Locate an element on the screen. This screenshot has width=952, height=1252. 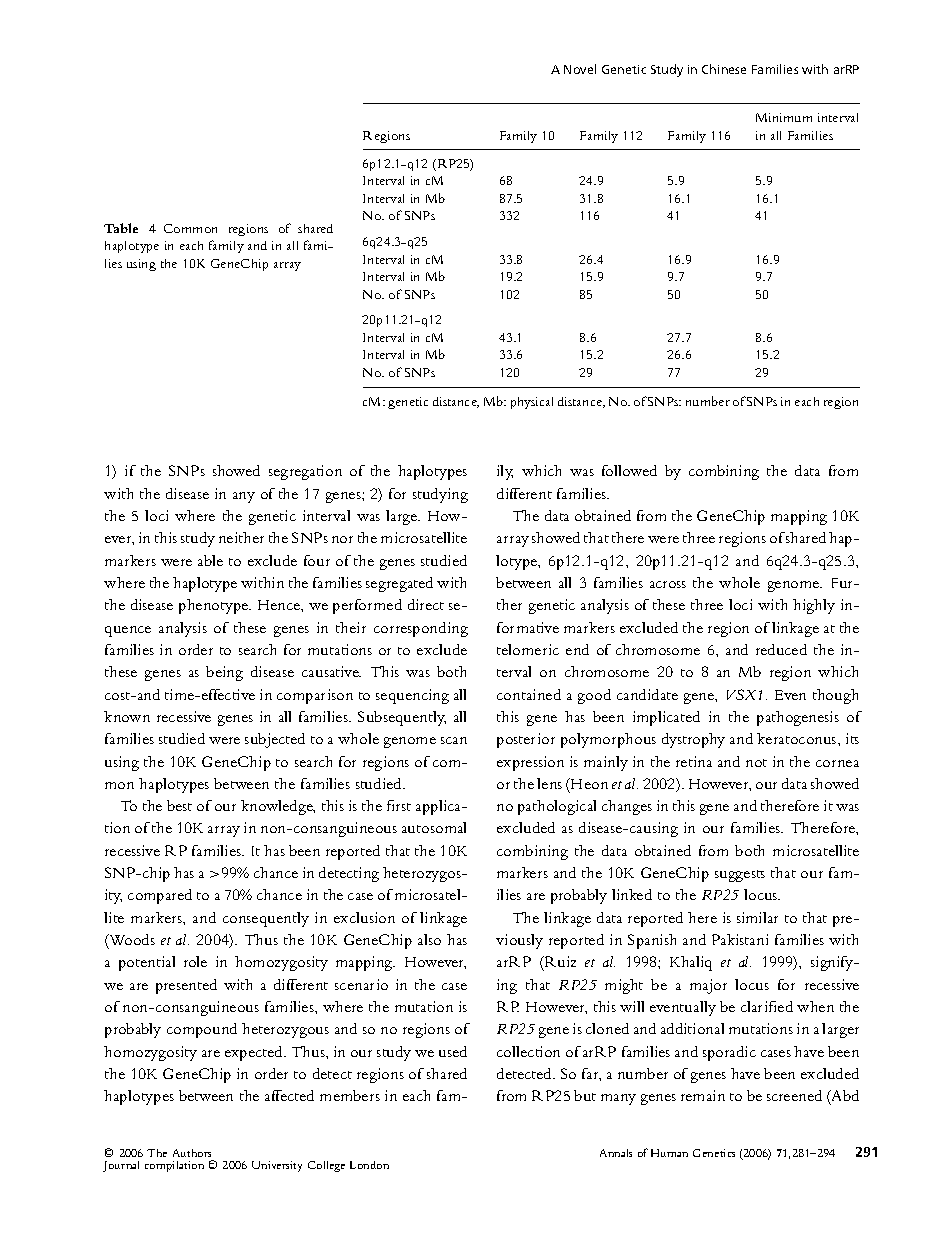
Common is located at coordinates (190, 228).
